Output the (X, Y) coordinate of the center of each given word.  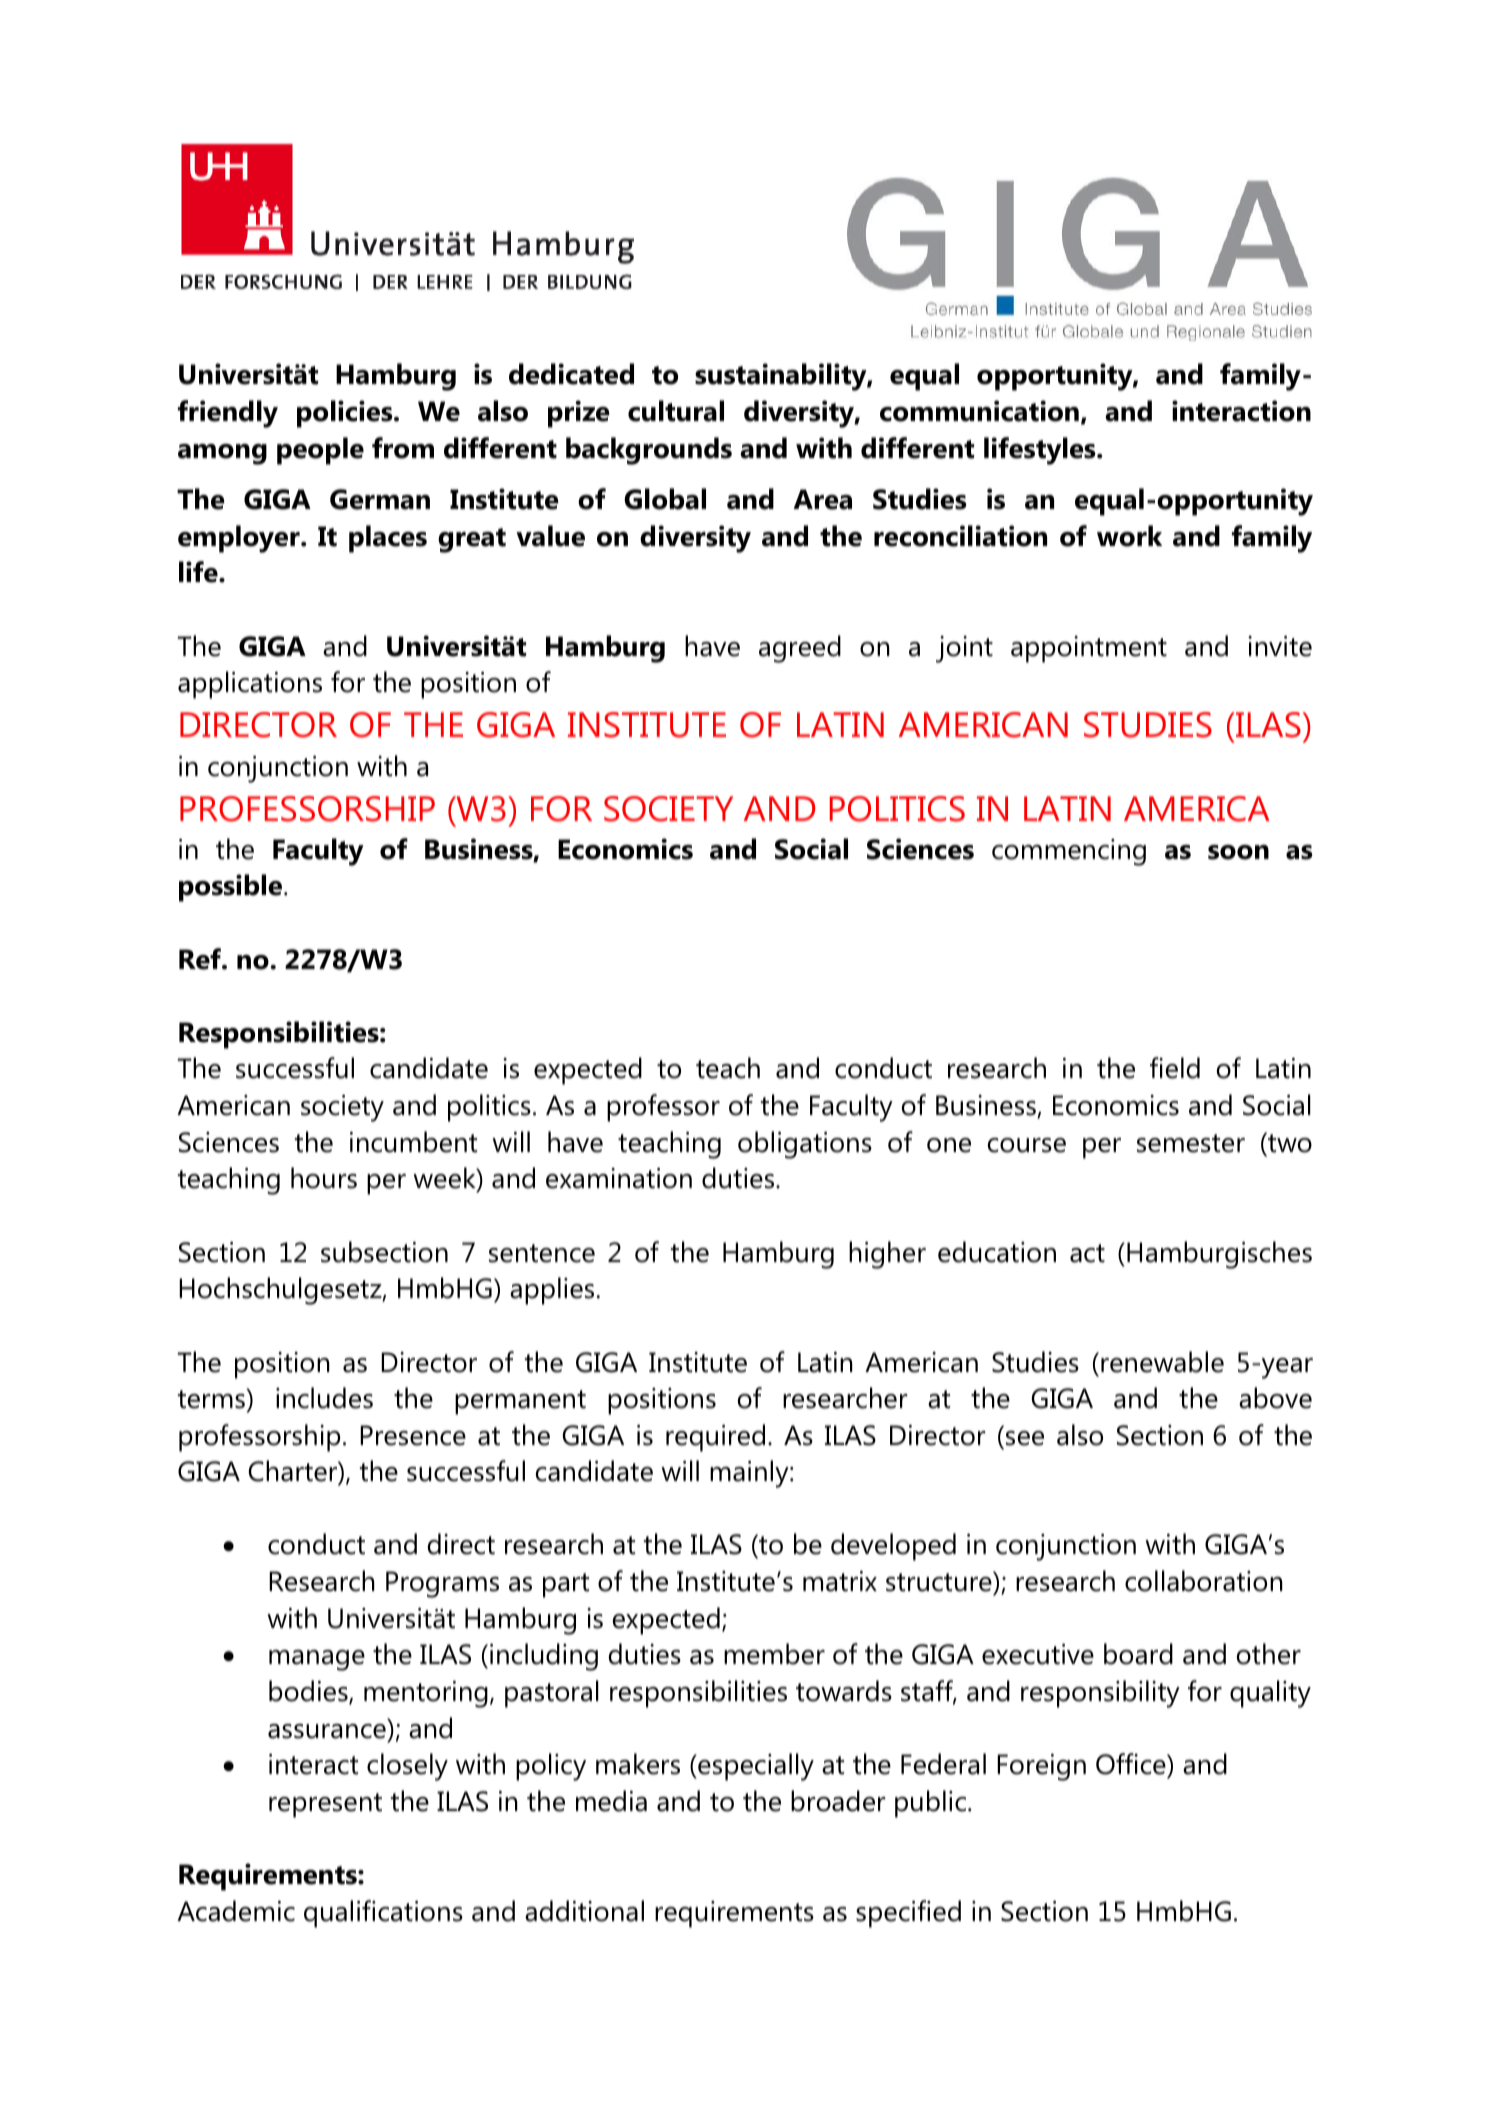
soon (1238, 852)
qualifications (383, 1914)
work (1129, 536)
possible (232, 888)
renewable (1162, 1362)
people (320, 451)
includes (324, 1398)
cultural (676, 411)
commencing (1069, 852)
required (715, 1438)
